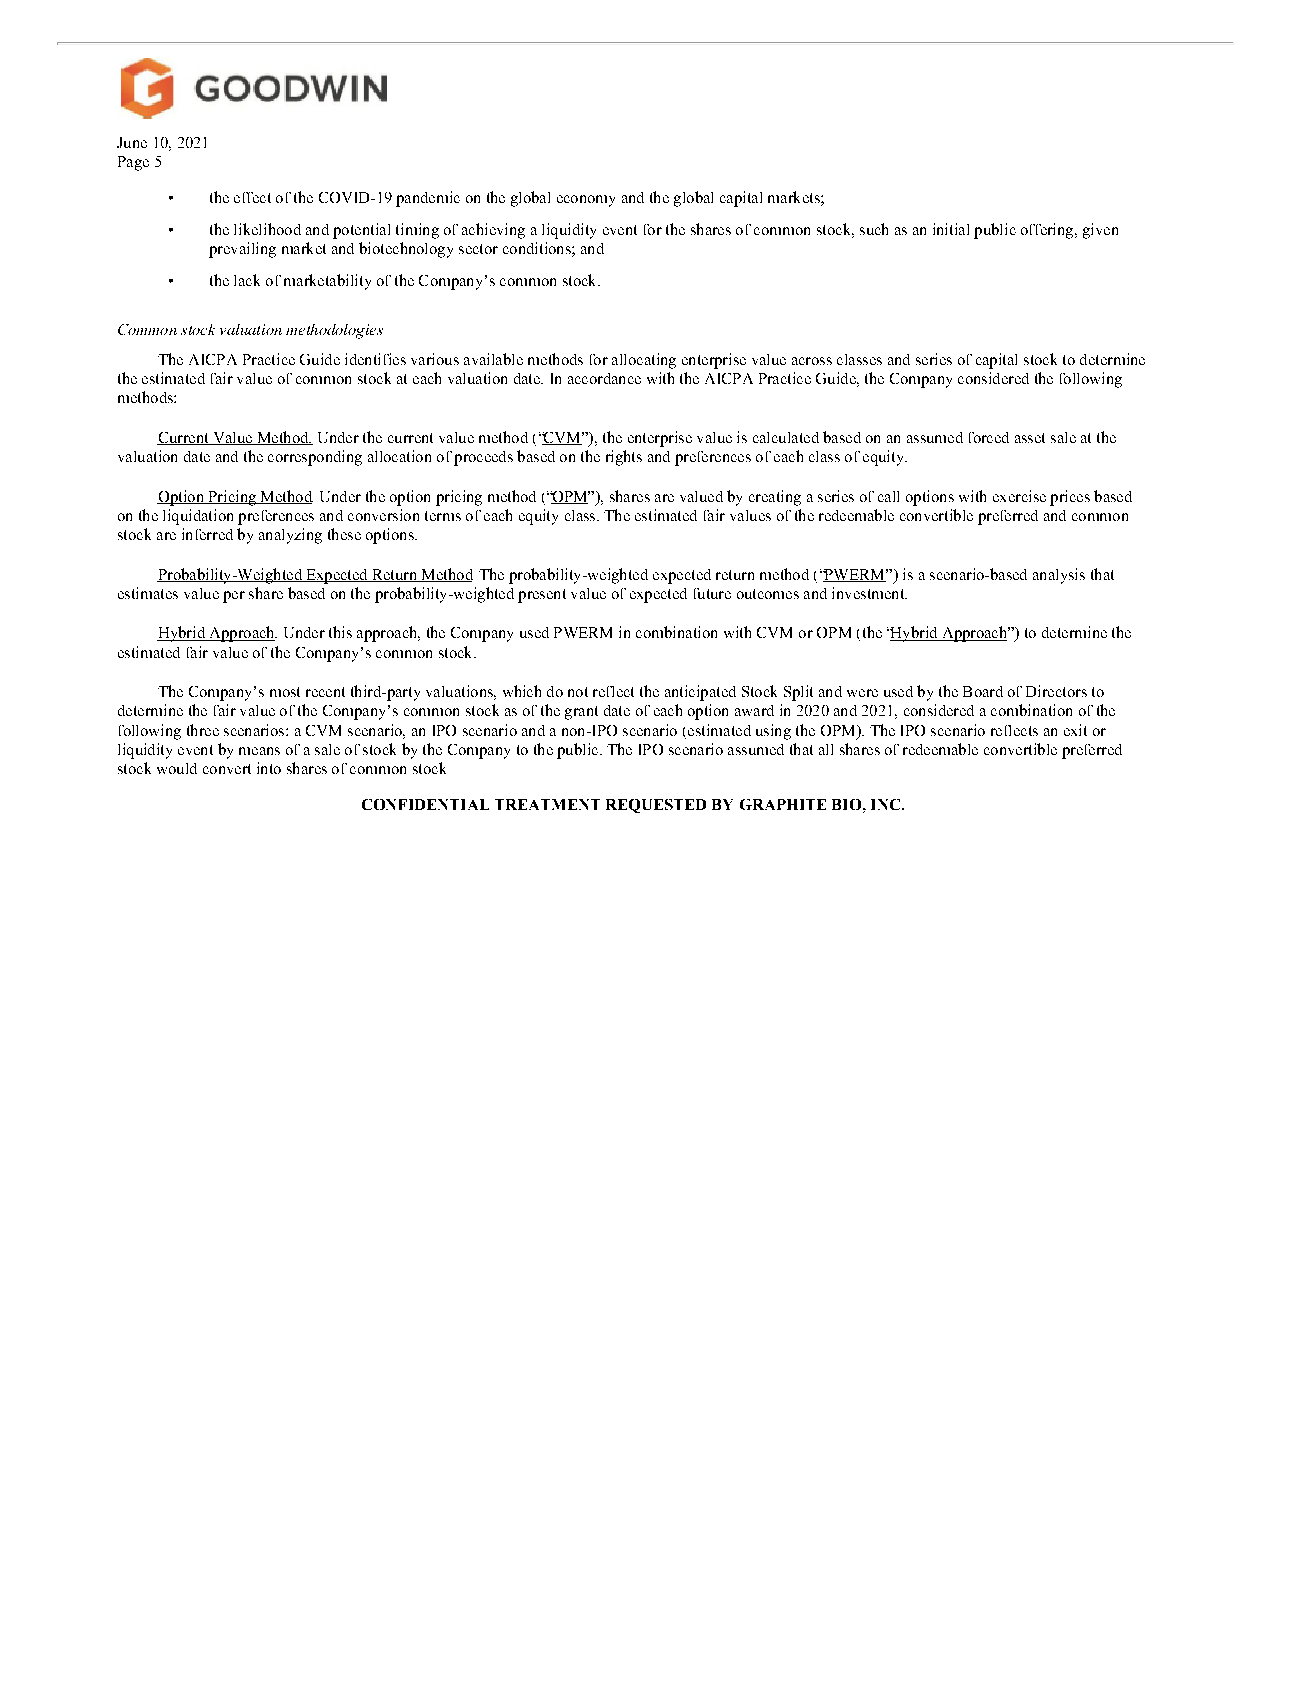  I want to click on INC, so click(885, 804).
